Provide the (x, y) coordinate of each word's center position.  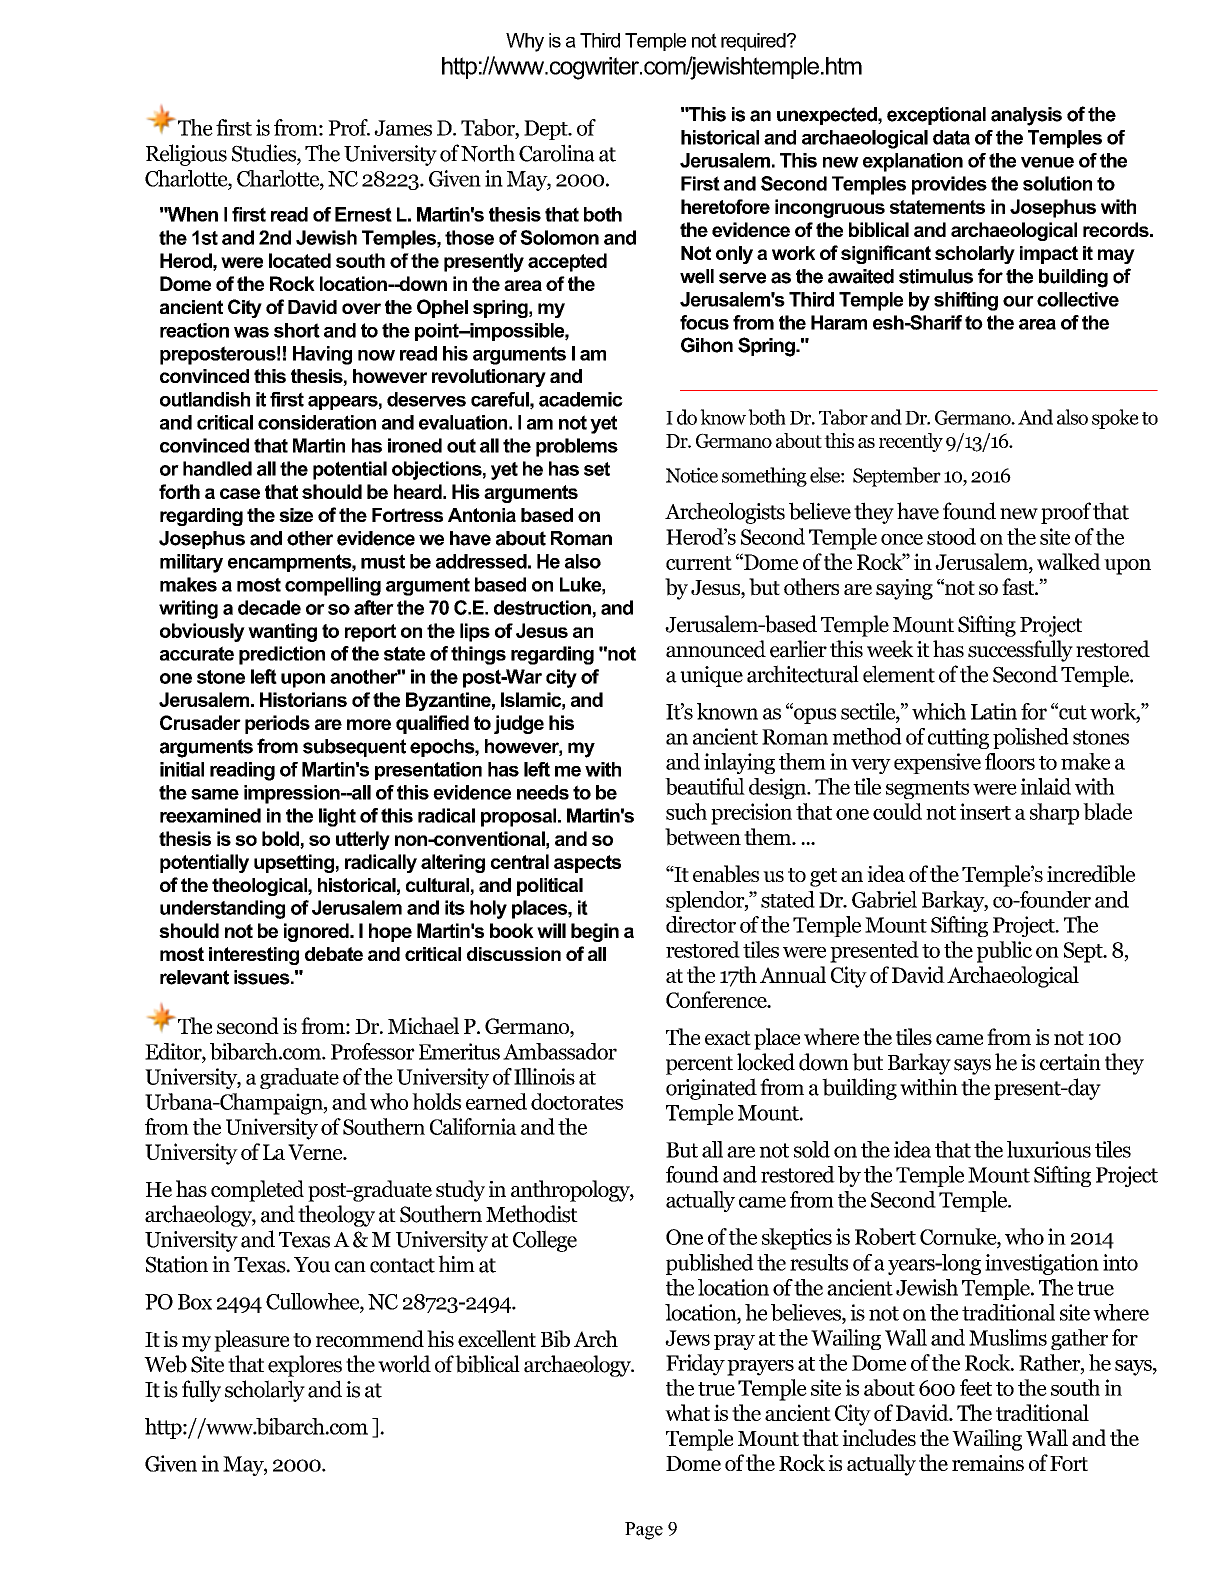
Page (644, 1531)
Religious (186, 155)
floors (1010, 761)
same (215, 794)
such (686, 811)
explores (305, 1366)
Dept (547, 130)
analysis (1026, 116)
